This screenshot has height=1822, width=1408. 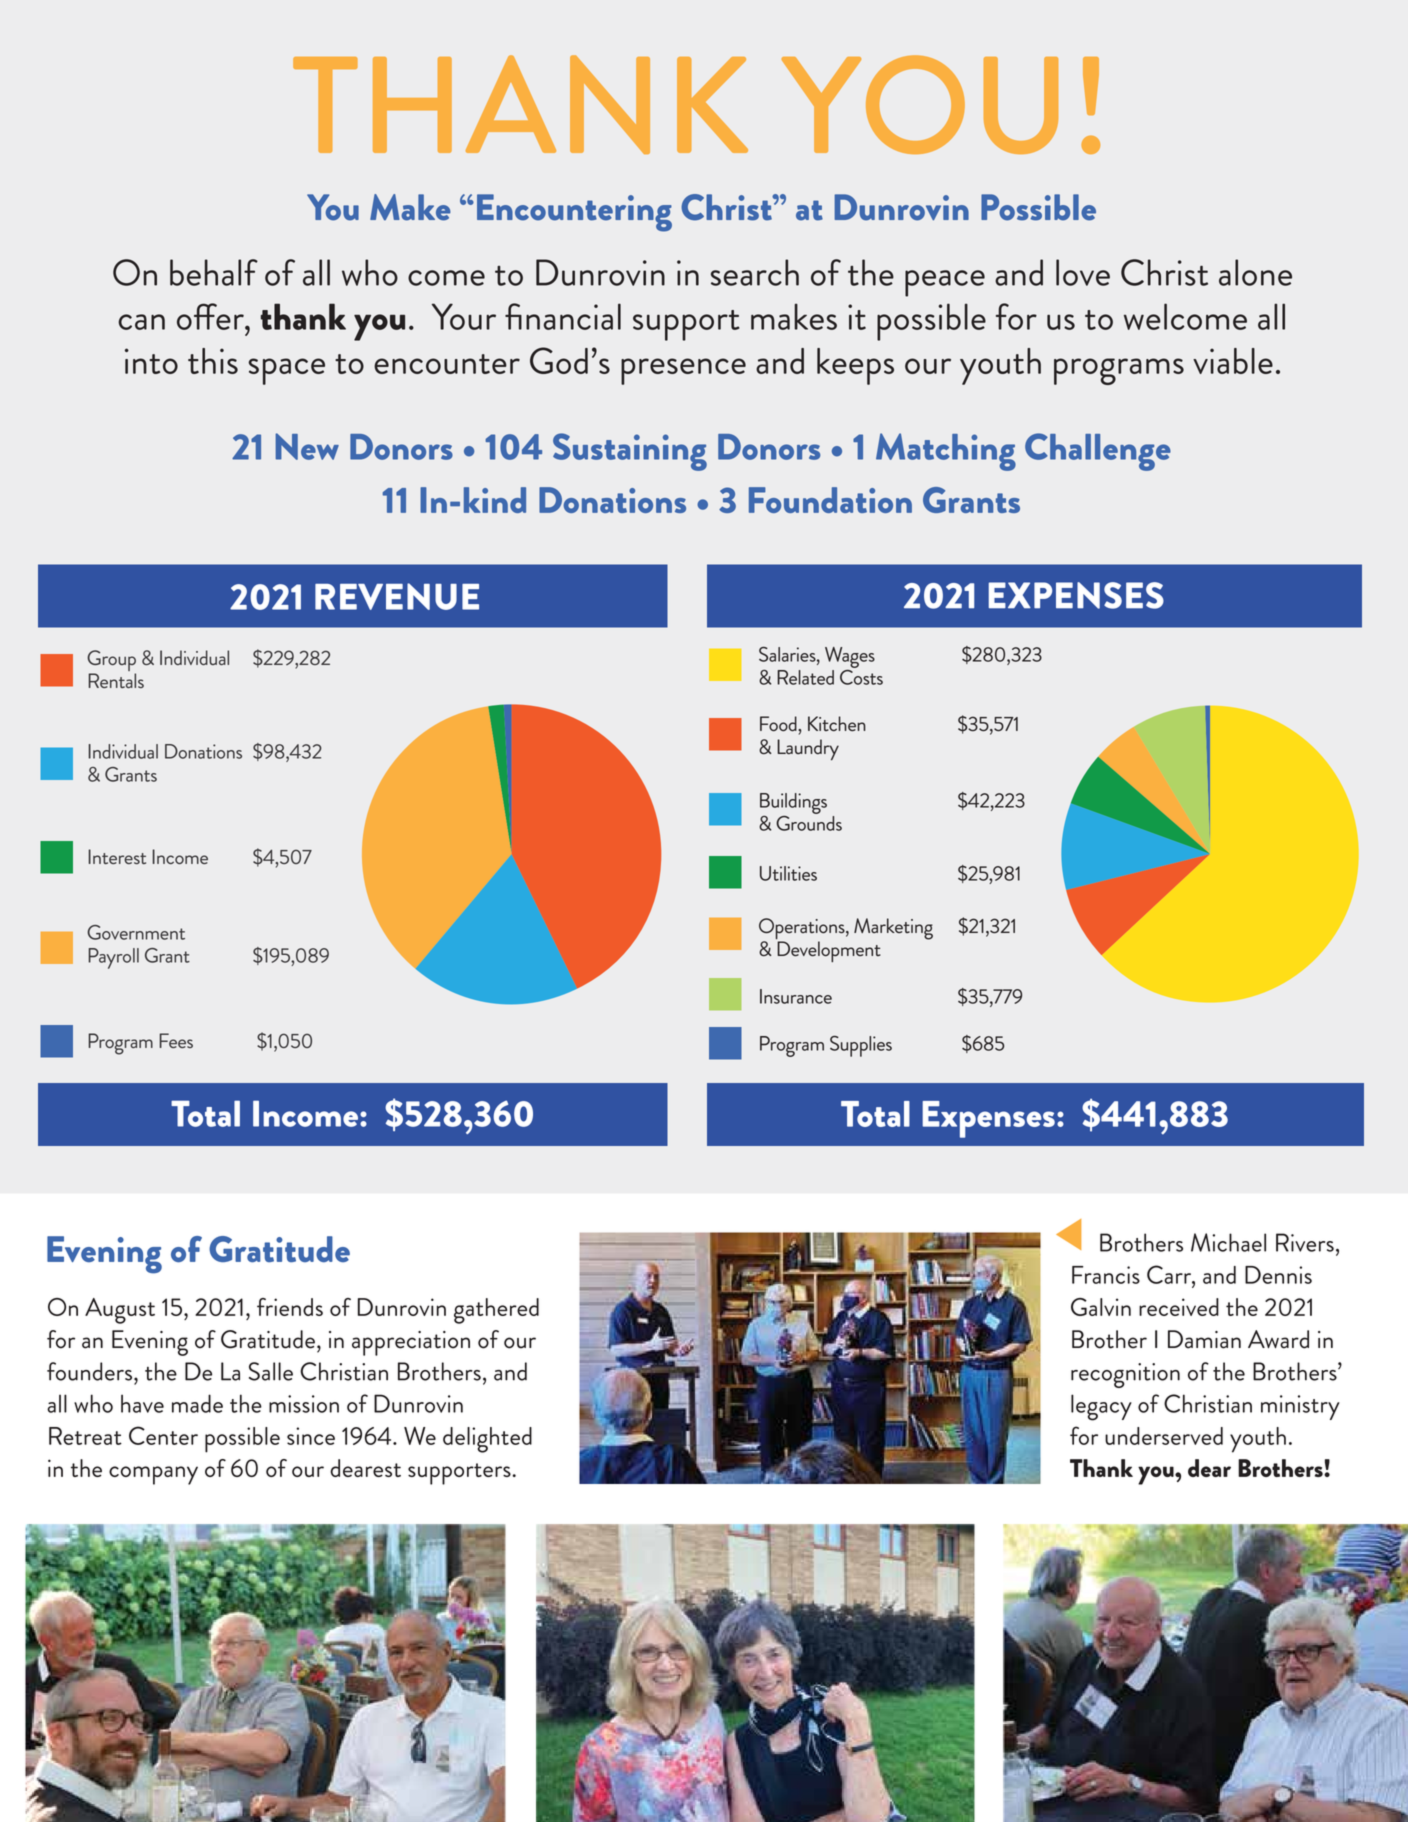 What do you see at coordinates (1164, 1436) in the screenshot?
I see `underserved` at bounding box center [1164, 1436].
